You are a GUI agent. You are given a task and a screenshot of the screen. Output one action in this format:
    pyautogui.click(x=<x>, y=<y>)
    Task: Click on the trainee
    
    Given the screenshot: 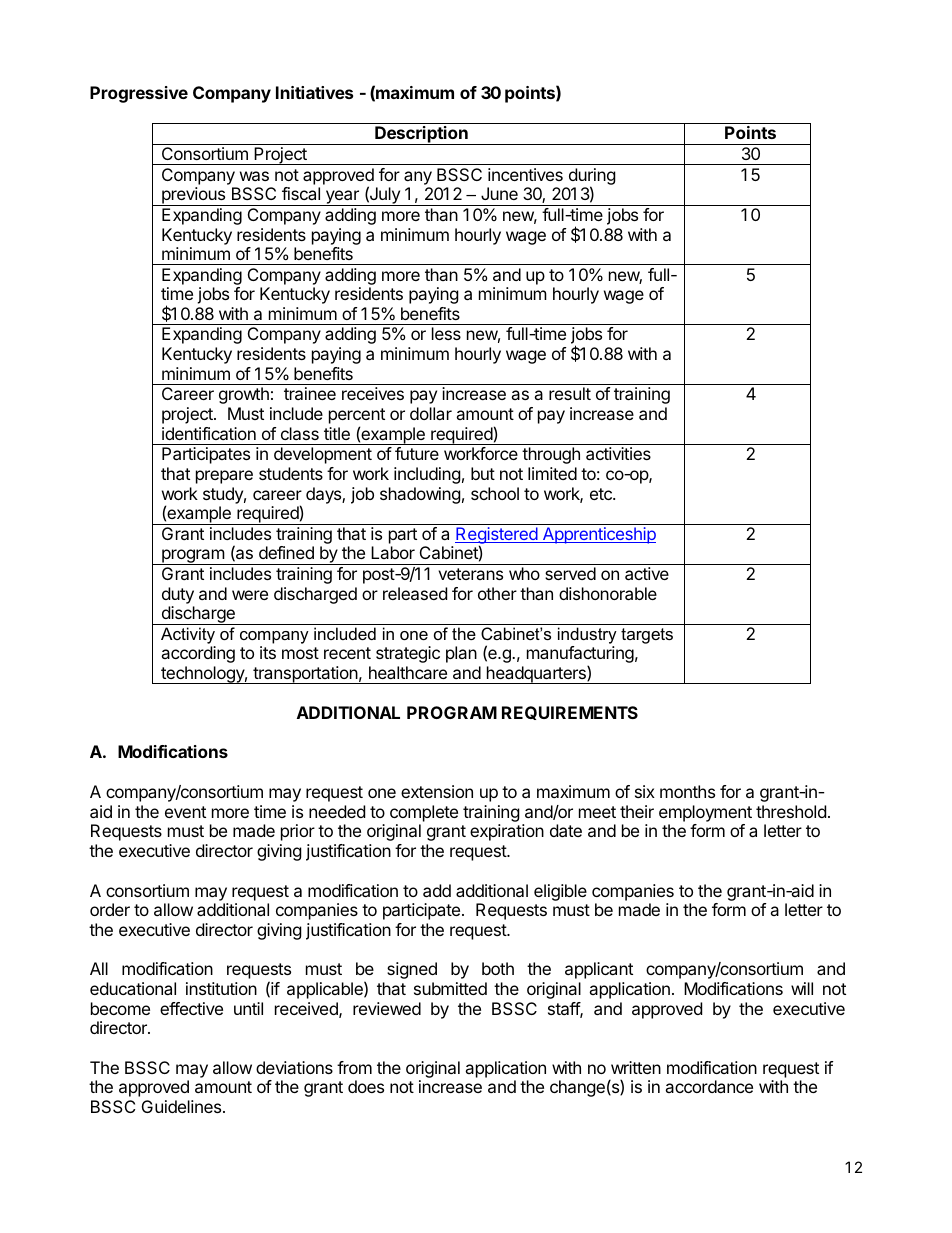 What is the action you would take?
    pyautogui.click(x=310, y=393)
